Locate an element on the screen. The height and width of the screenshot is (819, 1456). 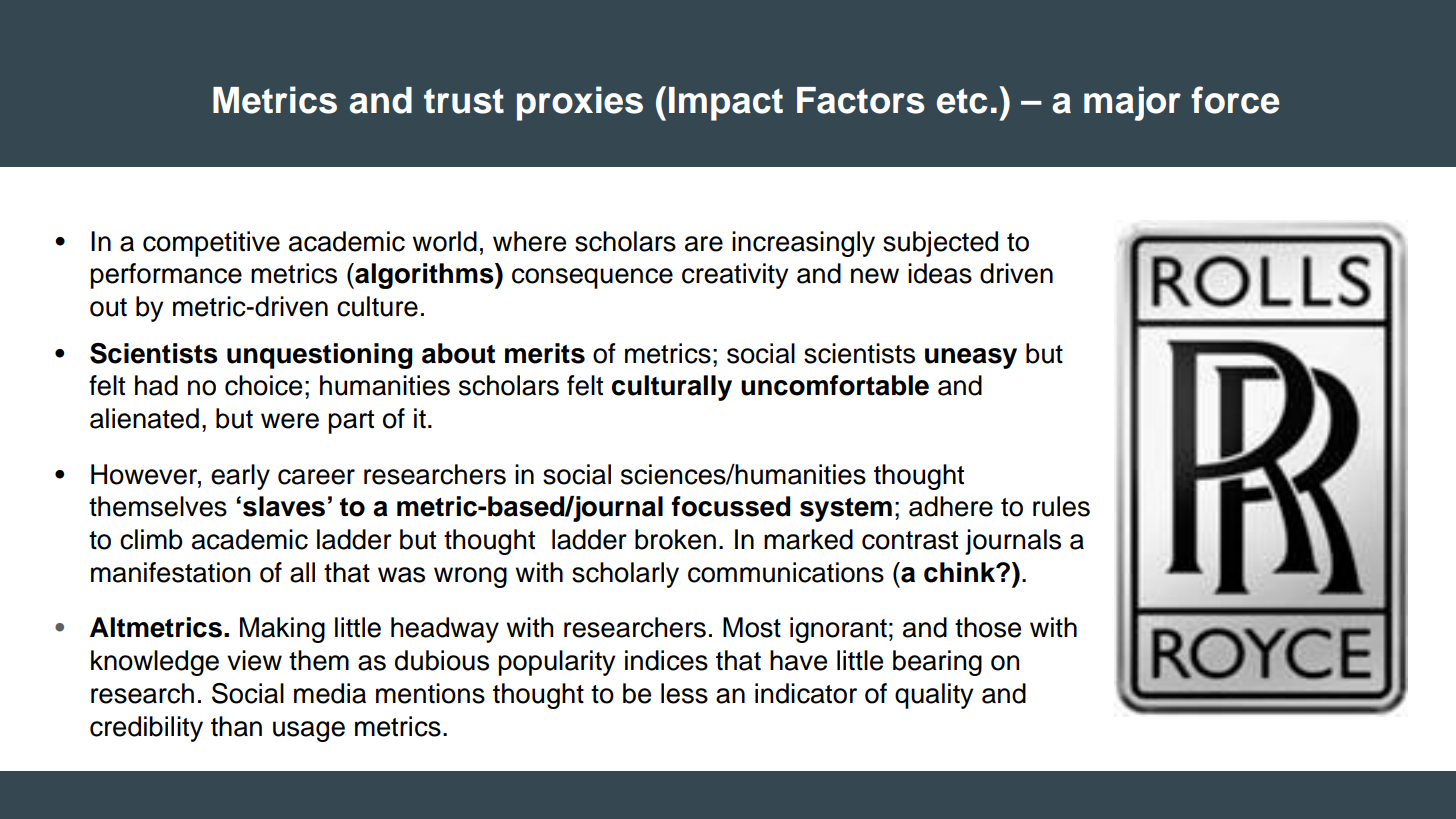
early is located at coordinates (240, 477).
